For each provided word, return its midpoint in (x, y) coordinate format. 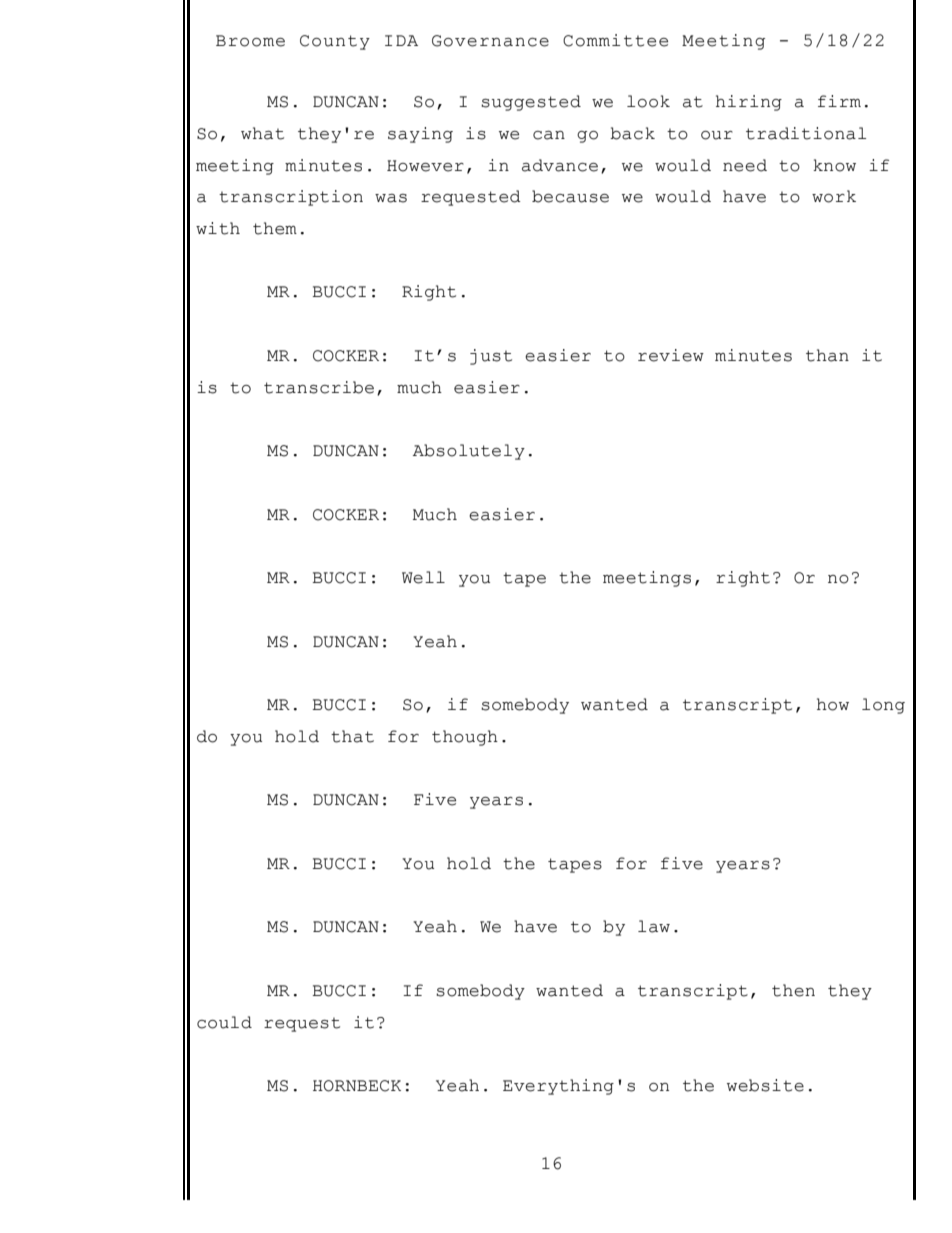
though (465, 738)
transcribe (319, 387)
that (352, 736)
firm (839, 101)
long (883, 706)
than (827, 355)
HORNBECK (357, 1086)
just (491, 357)
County (335, 42)
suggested (531, 103)
